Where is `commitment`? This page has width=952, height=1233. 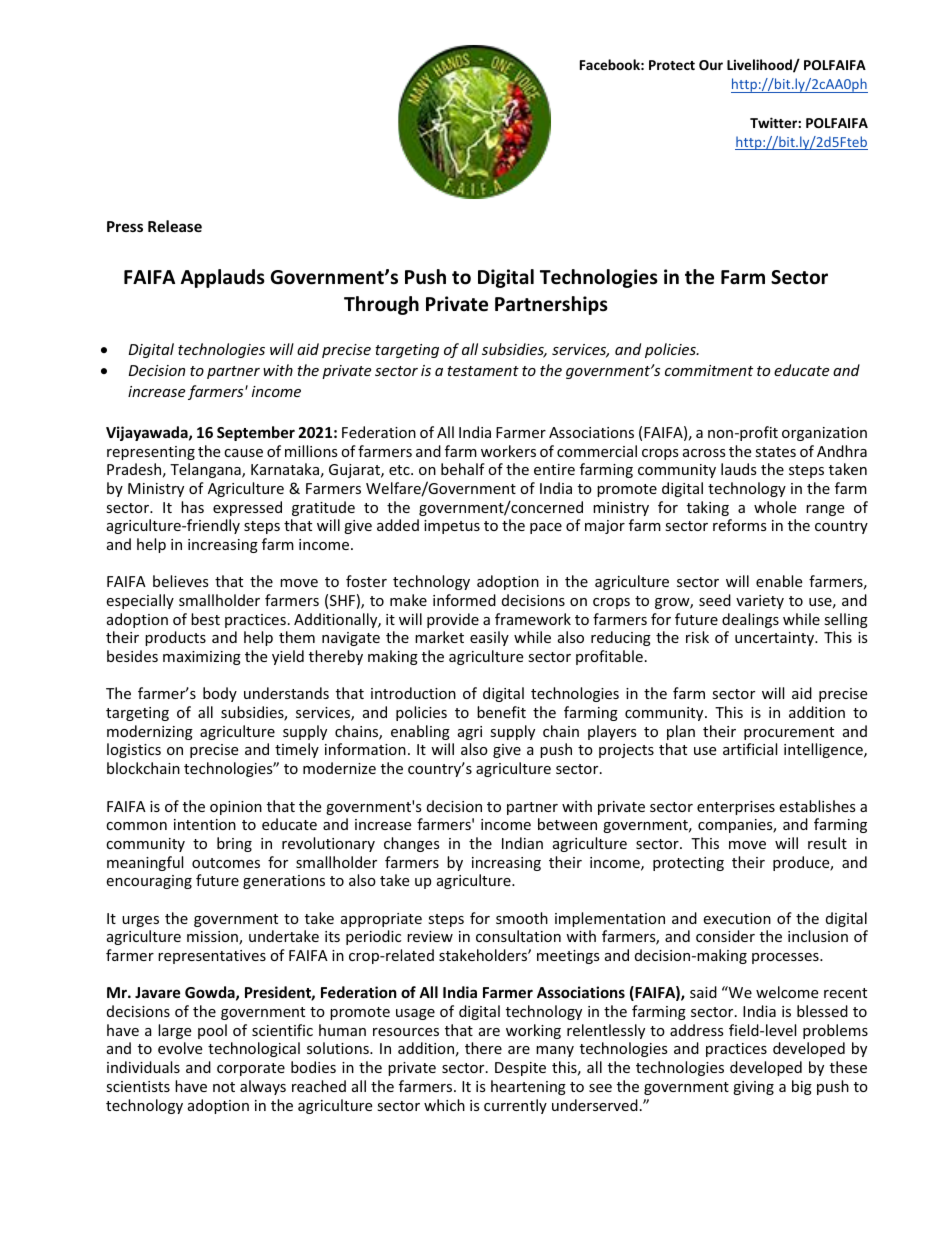
commitment is located at coordinates (709, 370).
